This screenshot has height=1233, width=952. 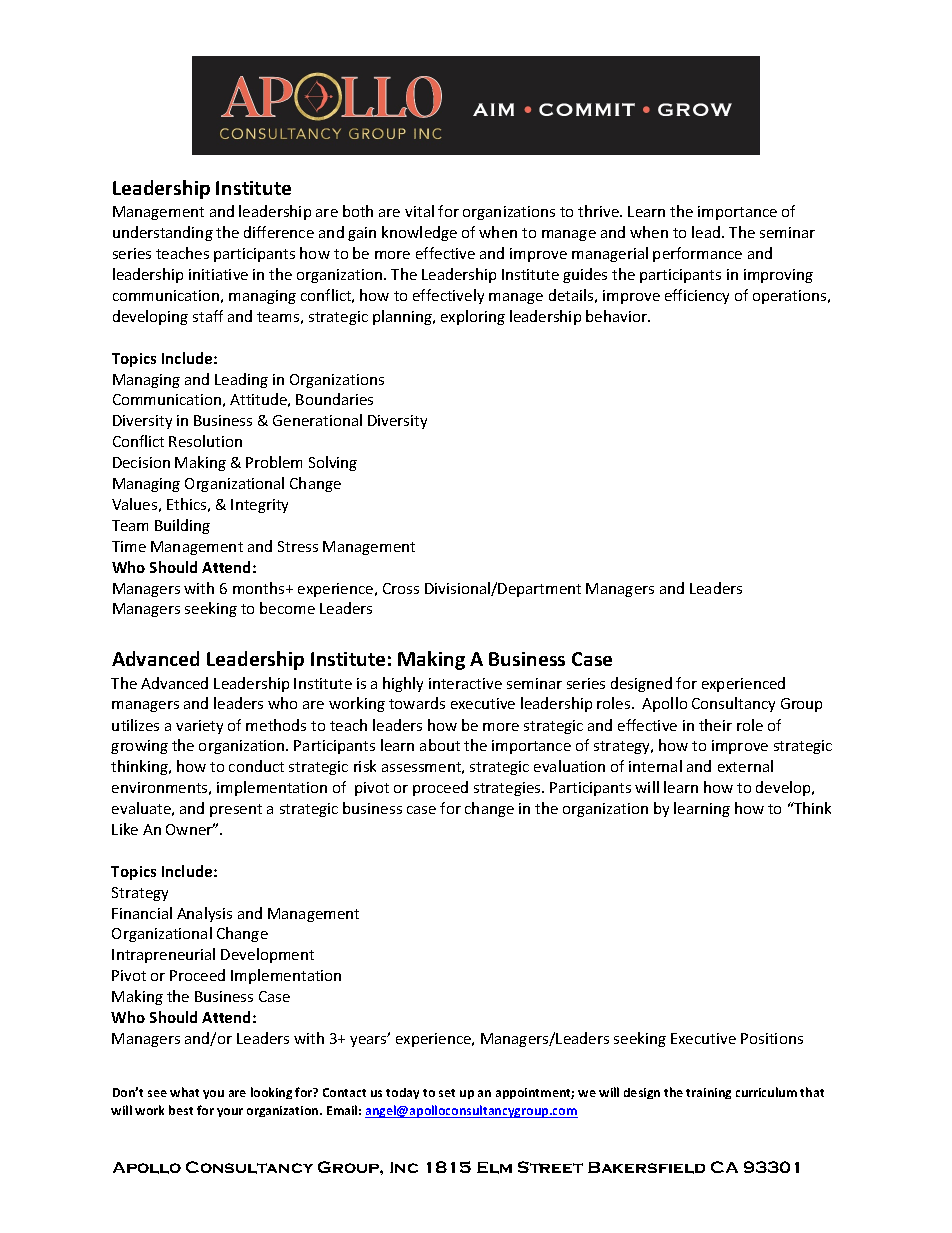 What do you see at coordinates (419, 233) in the screenshot?
I see `knowledge` at bounding box center [419, 233].
